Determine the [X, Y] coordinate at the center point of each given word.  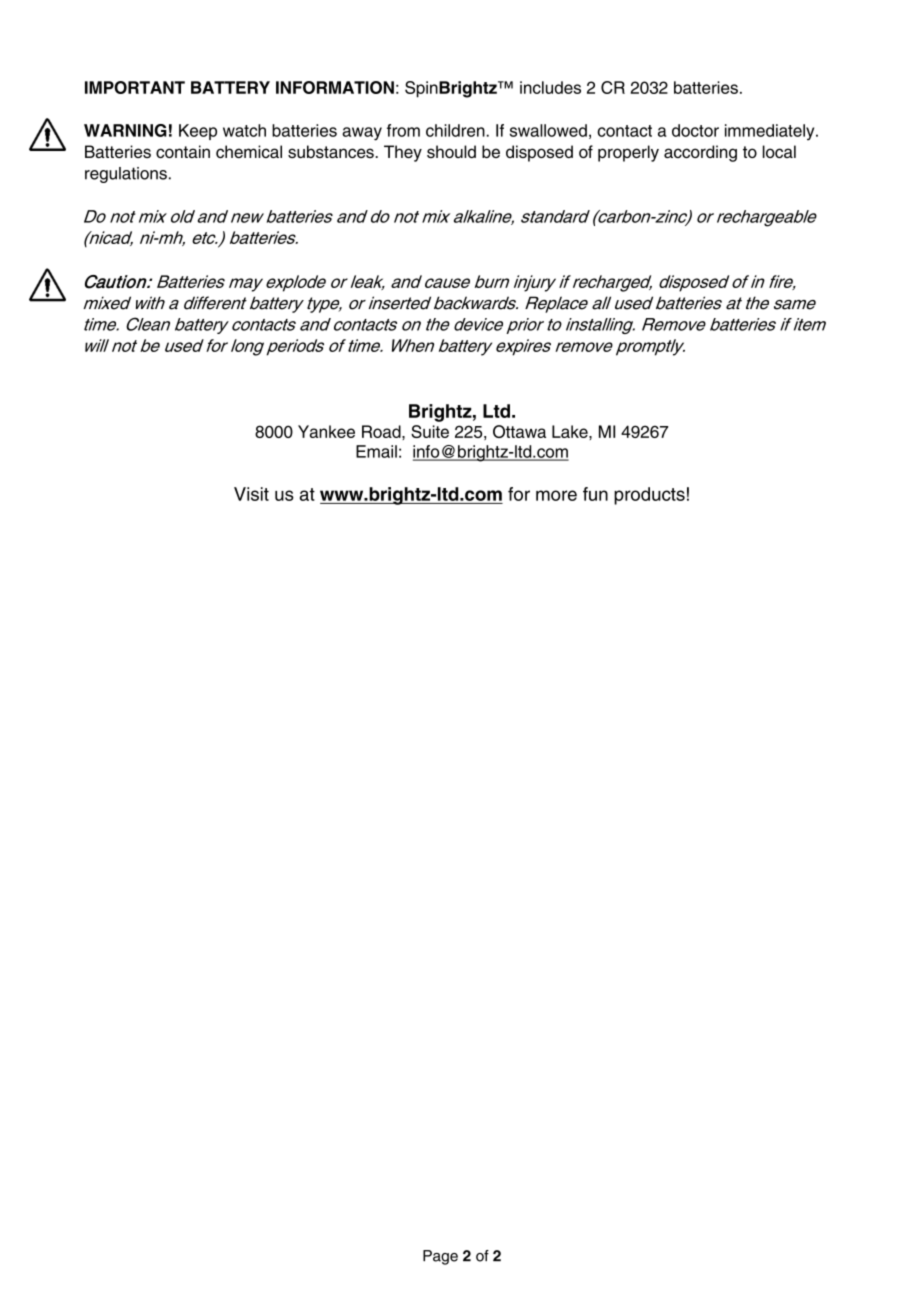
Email [376, 451]
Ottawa [519, 431]
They [403, 153]
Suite [430, 431]
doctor [695, 130]
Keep [198, 132]
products [649, 496]
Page [440, 1257]
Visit [251, 494]
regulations [126, 175]
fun [595, 494]
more [556, 495]
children [456, 130]
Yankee [326, 431]
